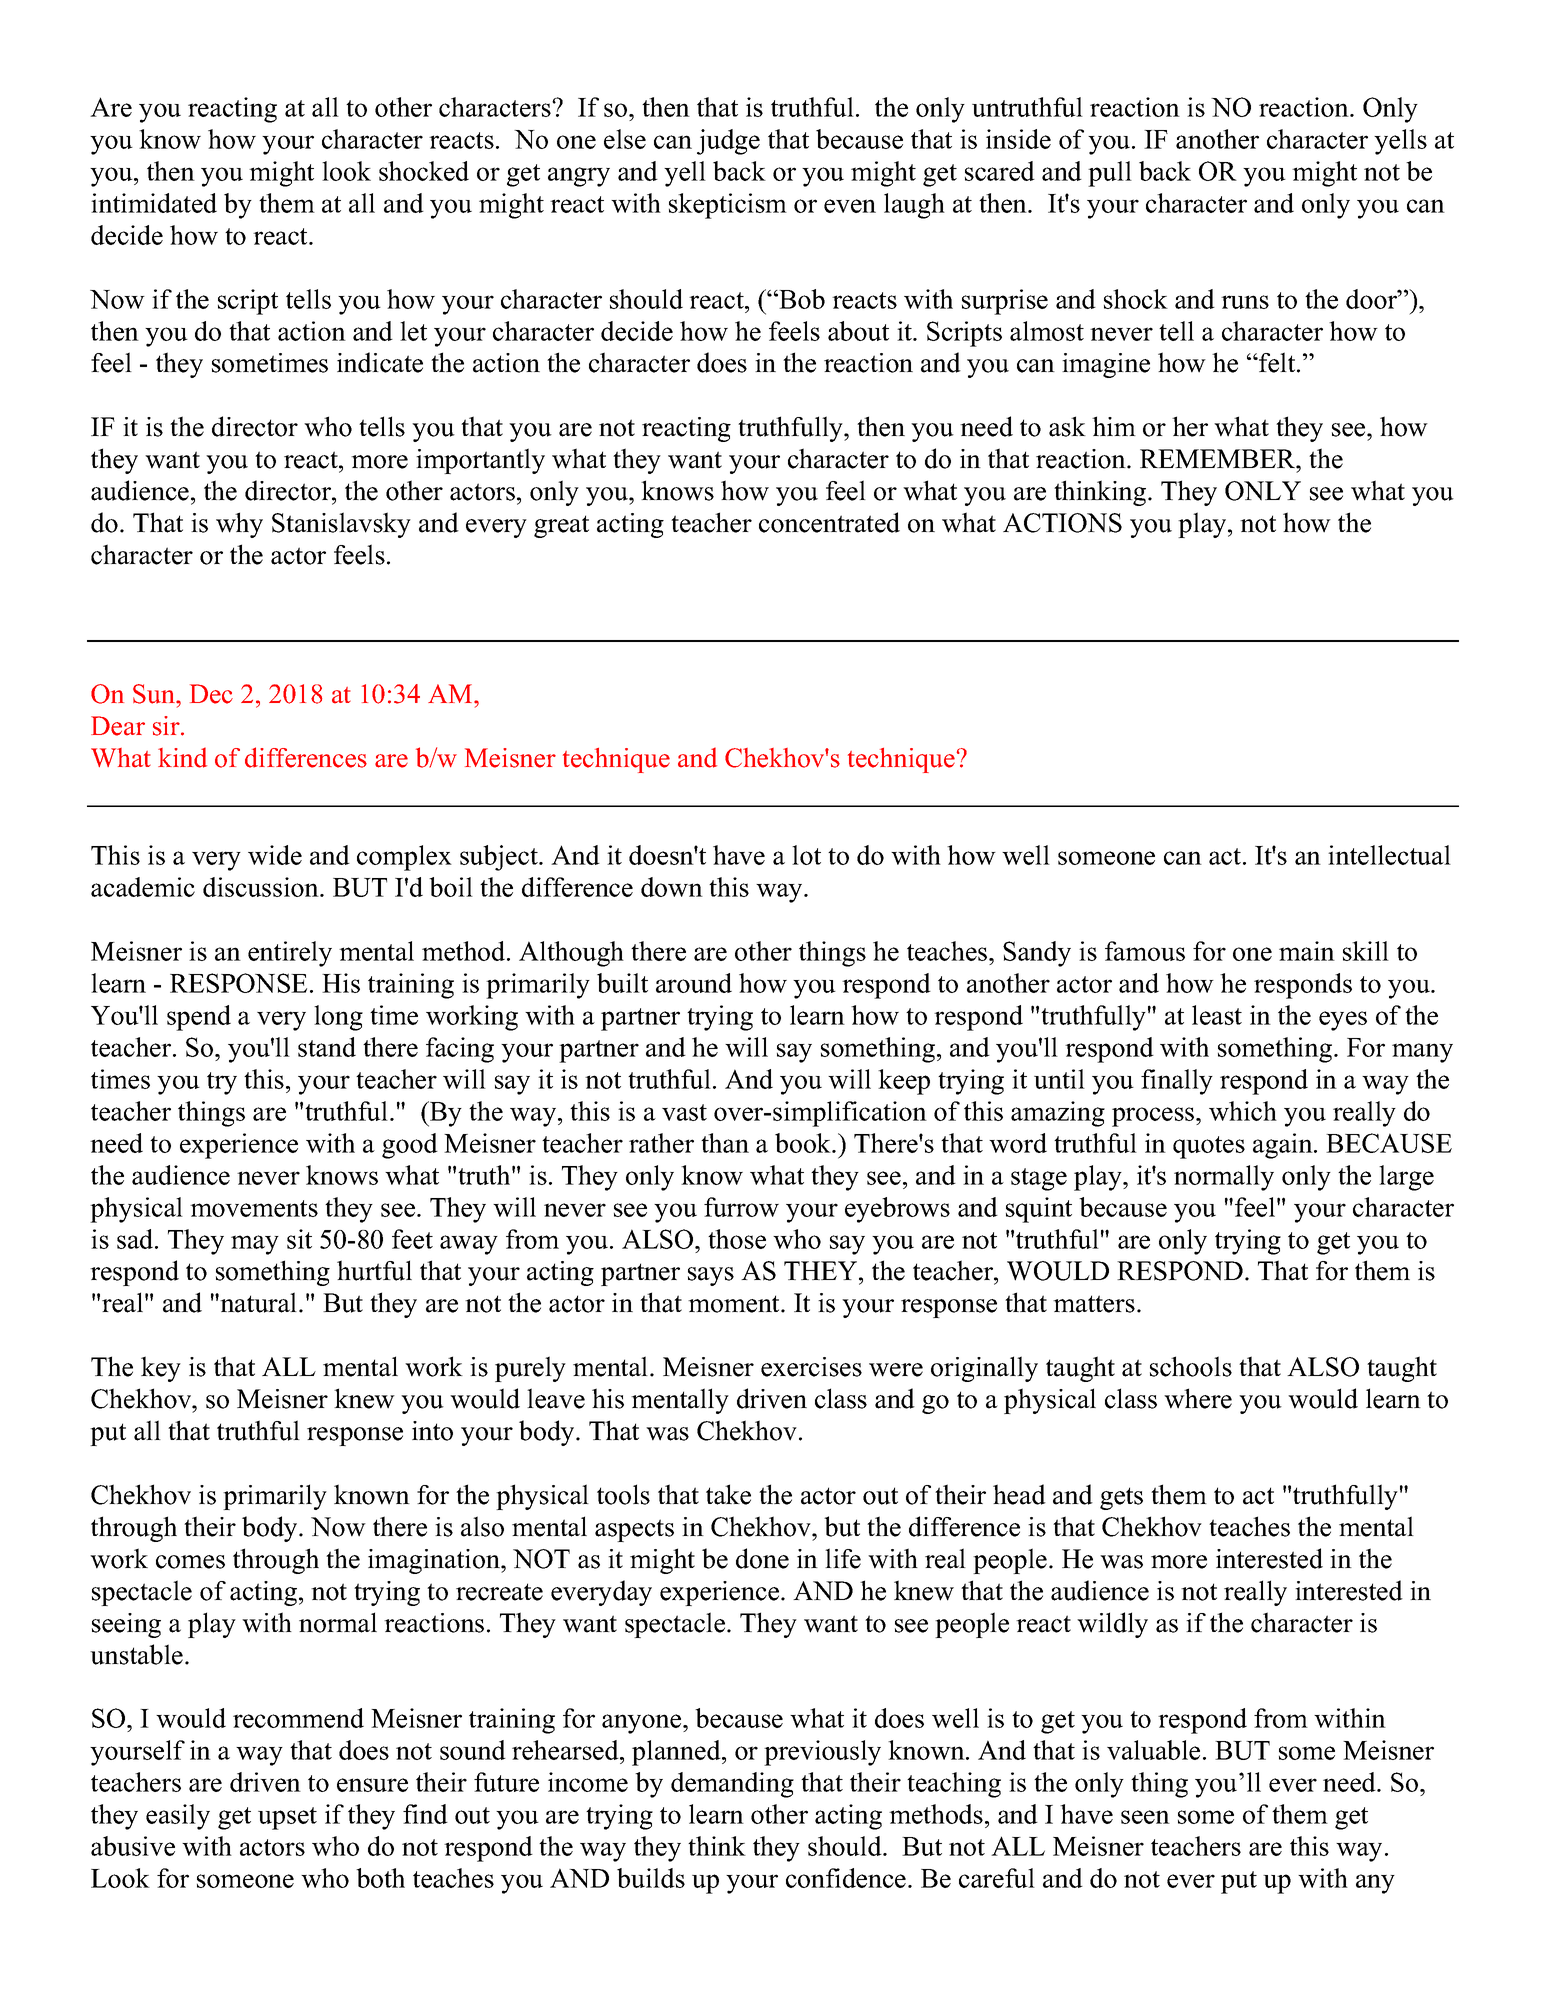 Image resolution: width=1546 pixels, height=2001 pixels. Describe the element at coordinates (259, 1302) in the screenshot. I see `natural` at that location.
